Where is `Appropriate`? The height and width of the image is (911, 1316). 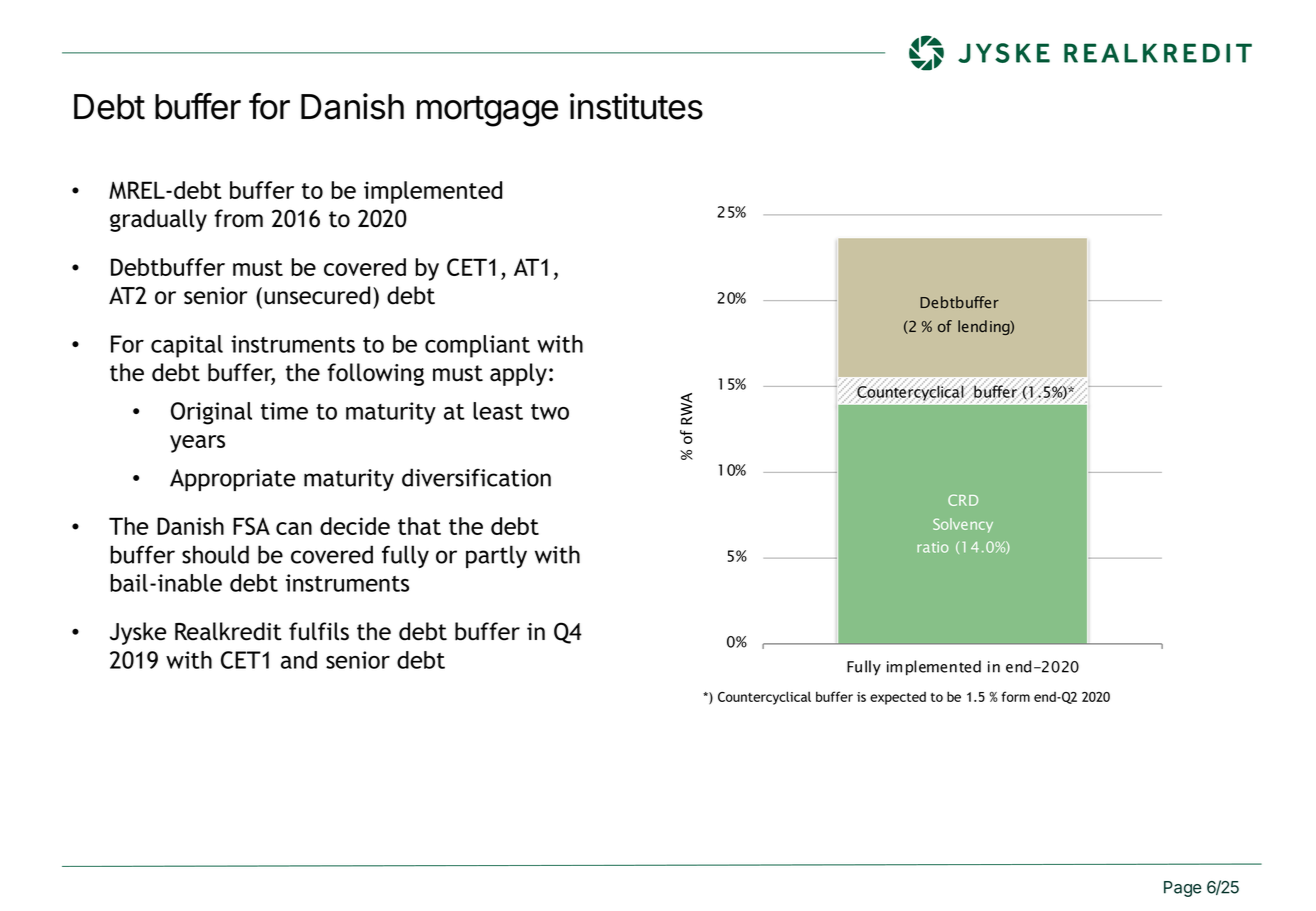 Appropriate is located at coordinates (232, 480).
